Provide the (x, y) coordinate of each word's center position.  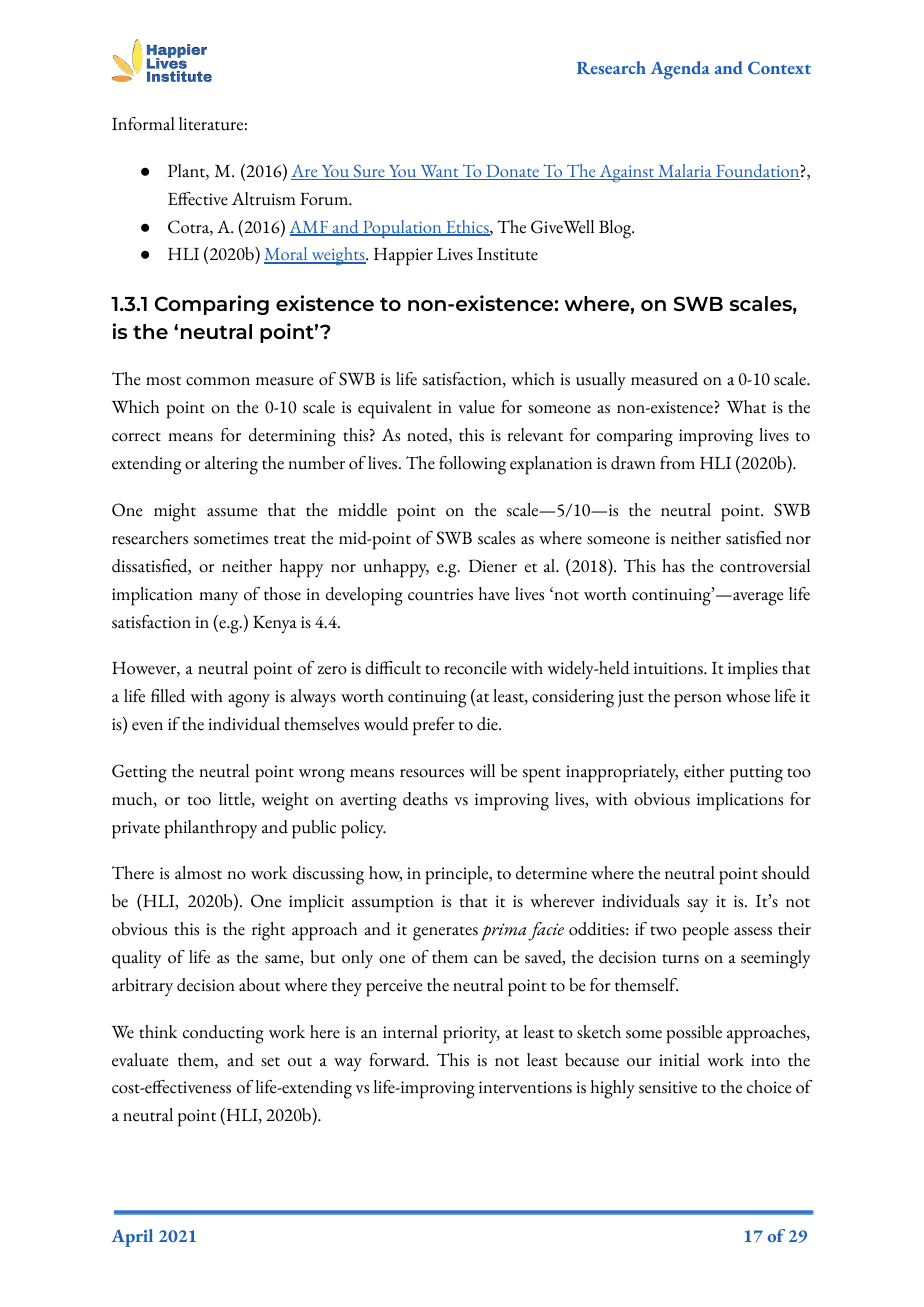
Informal (143, 124)
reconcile (475, 668)
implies (753, 670)
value (476, 407)
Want (439, 172)
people (706, 931)
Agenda (680, 70)
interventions (525, 1087)
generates (445, 933)
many (218, 599)
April (132, 1238)
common (218, 381)
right (268, 931)
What (746, 407)
